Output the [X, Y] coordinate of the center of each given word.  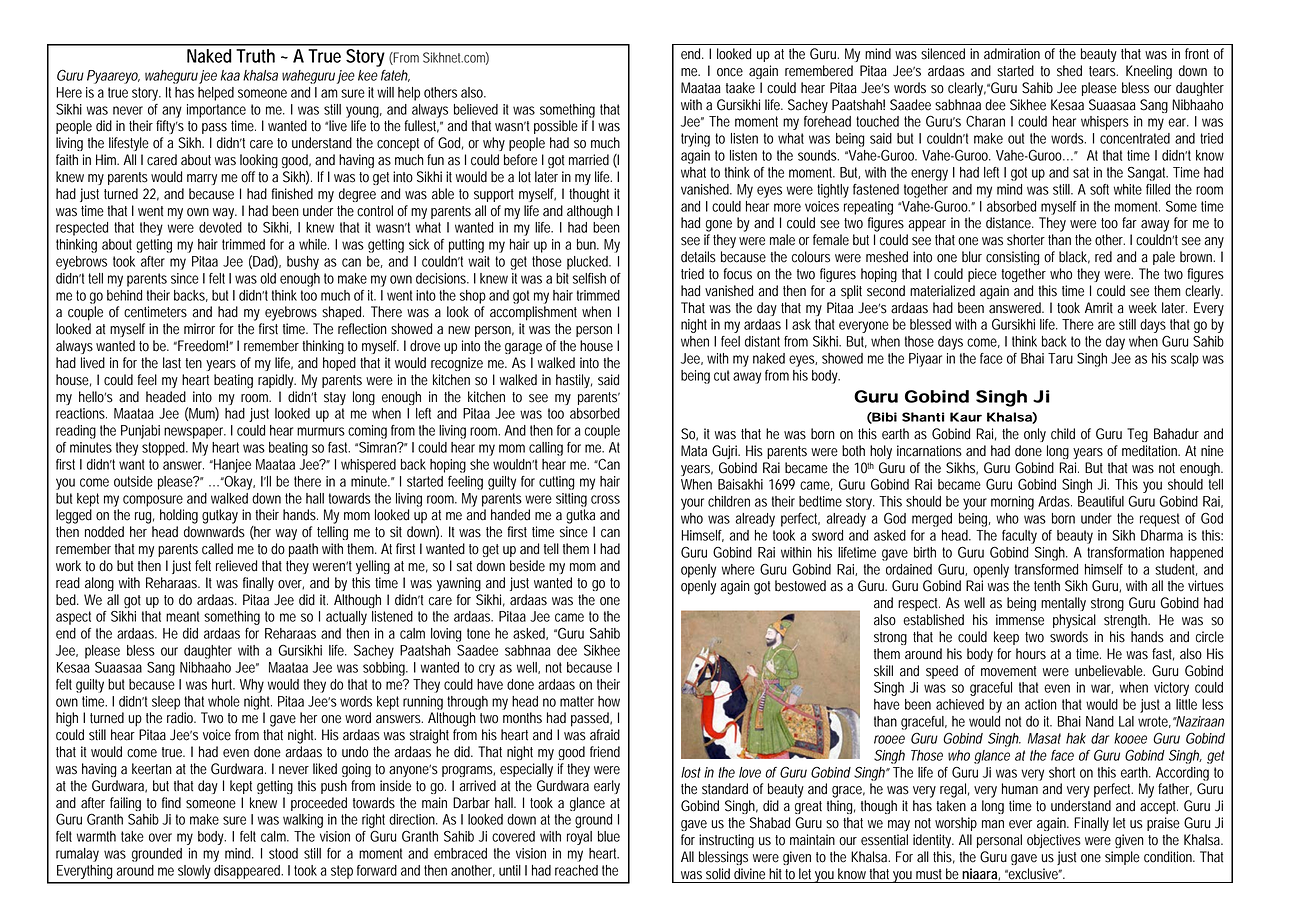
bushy [303, 263]
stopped [165, 449]
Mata [694, 451]
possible [556, 127]
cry [487, 670]
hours [1031, 654]
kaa [230, 75]
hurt [223, 684]
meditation [1151, 451]
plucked [589, 263]
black [1074, 257]
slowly [194, 872]
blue [609, 836]
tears [1103, 71]
